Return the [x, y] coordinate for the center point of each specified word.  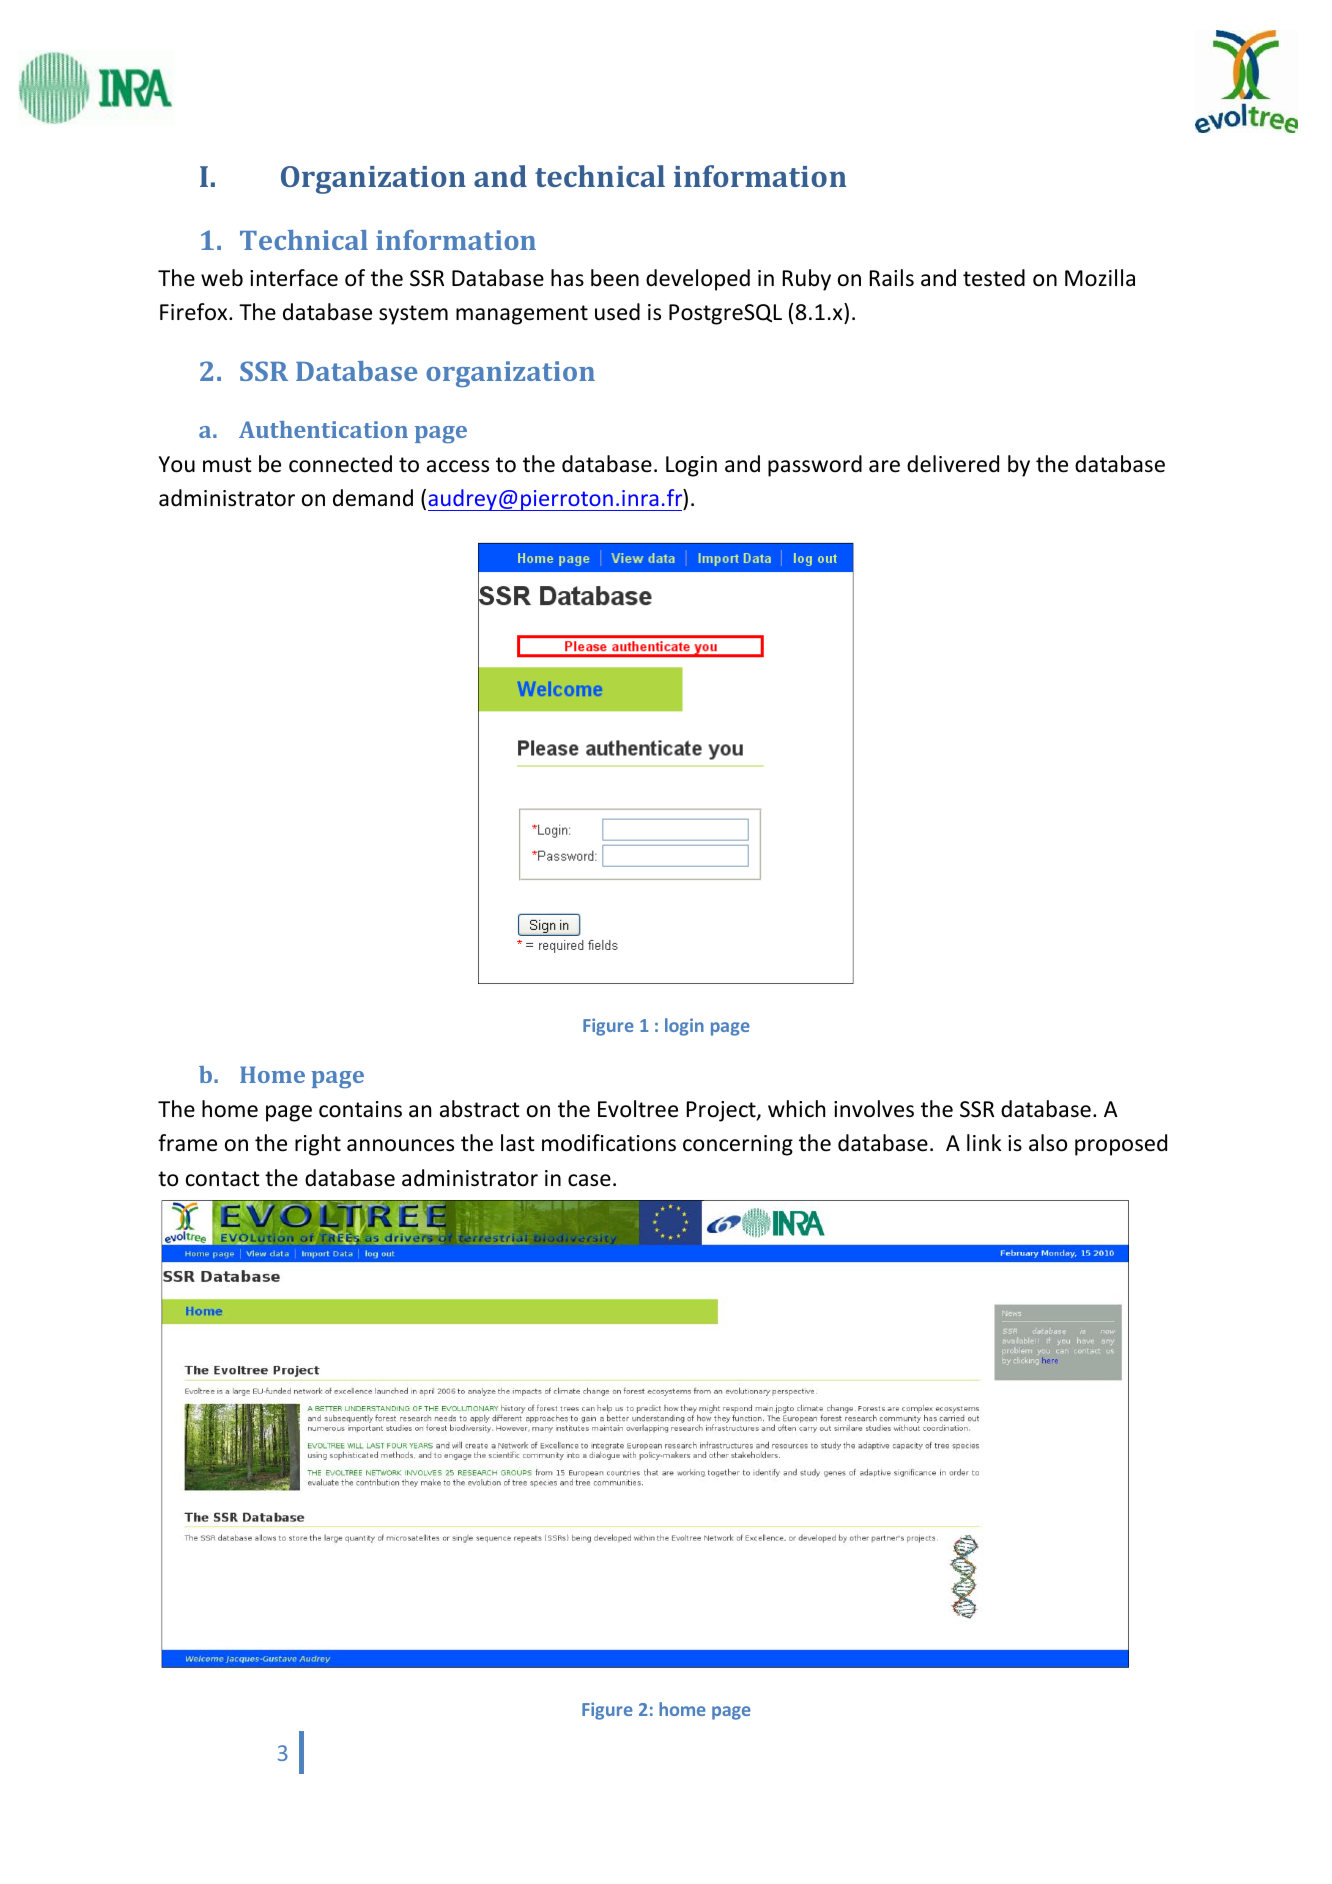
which [796, 1109]
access [458, 466]
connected [340, 464]
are [884, 466]
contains [360, 1109]
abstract [480, 1109]
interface [294, 278]
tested [994, 278]
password [815, 466]
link [984, 1142]
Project [722, 1111]
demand [373, 498]
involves [874, 1109]
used [617, 312]
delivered [953, 464]
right [318, 1145]
